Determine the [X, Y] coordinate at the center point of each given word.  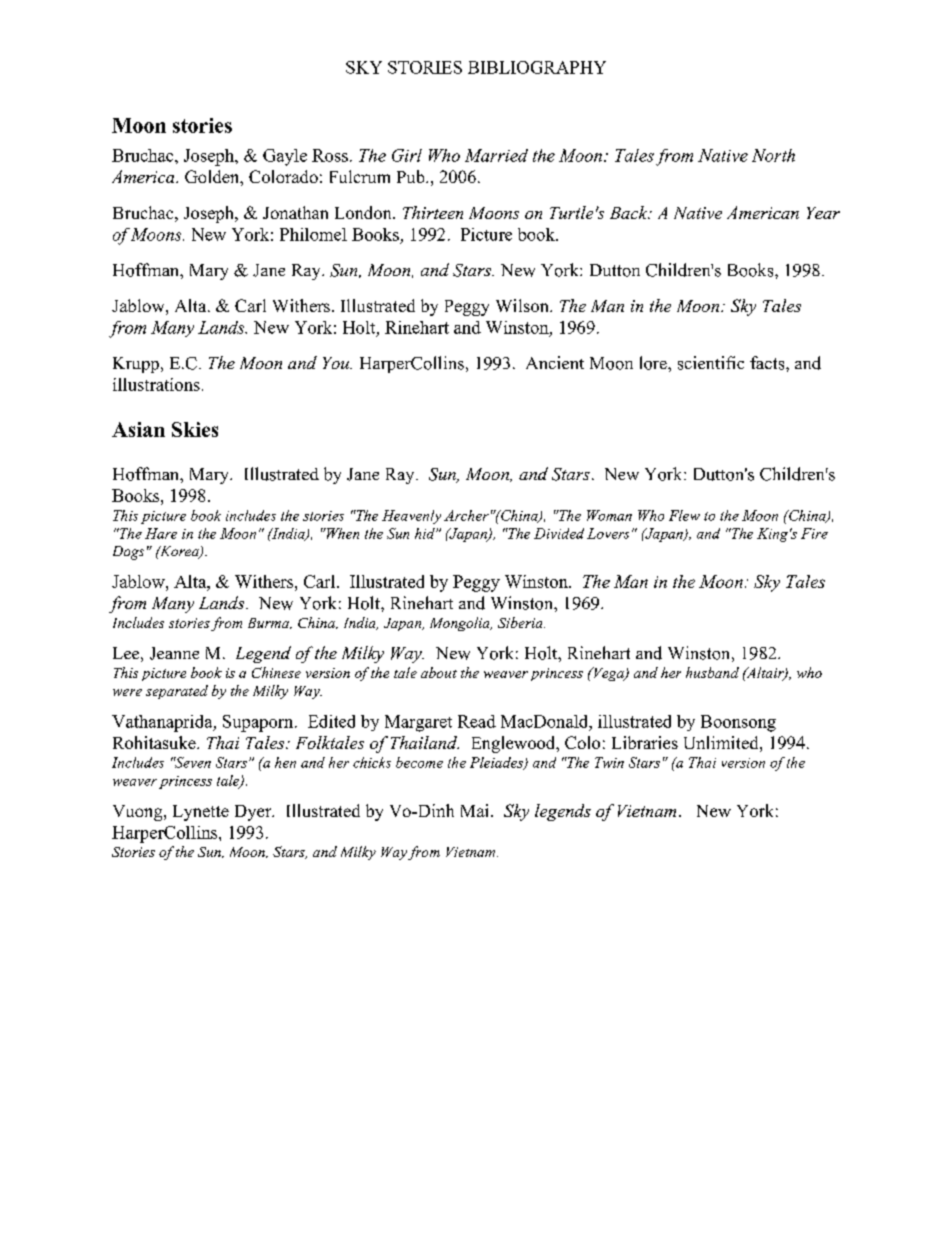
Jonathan [295, 212]
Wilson [523, 305]
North [773, 155]
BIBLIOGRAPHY [537, 67]
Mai [476, 810]
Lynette [201, 813]
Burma [269, 623]
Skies [195, 429]
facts [768, 363]
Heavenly [411, 517]
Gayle [285, 157]
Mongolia [461, 624]
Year [823, 213]
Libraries [645, 742]
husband [712, 672]
